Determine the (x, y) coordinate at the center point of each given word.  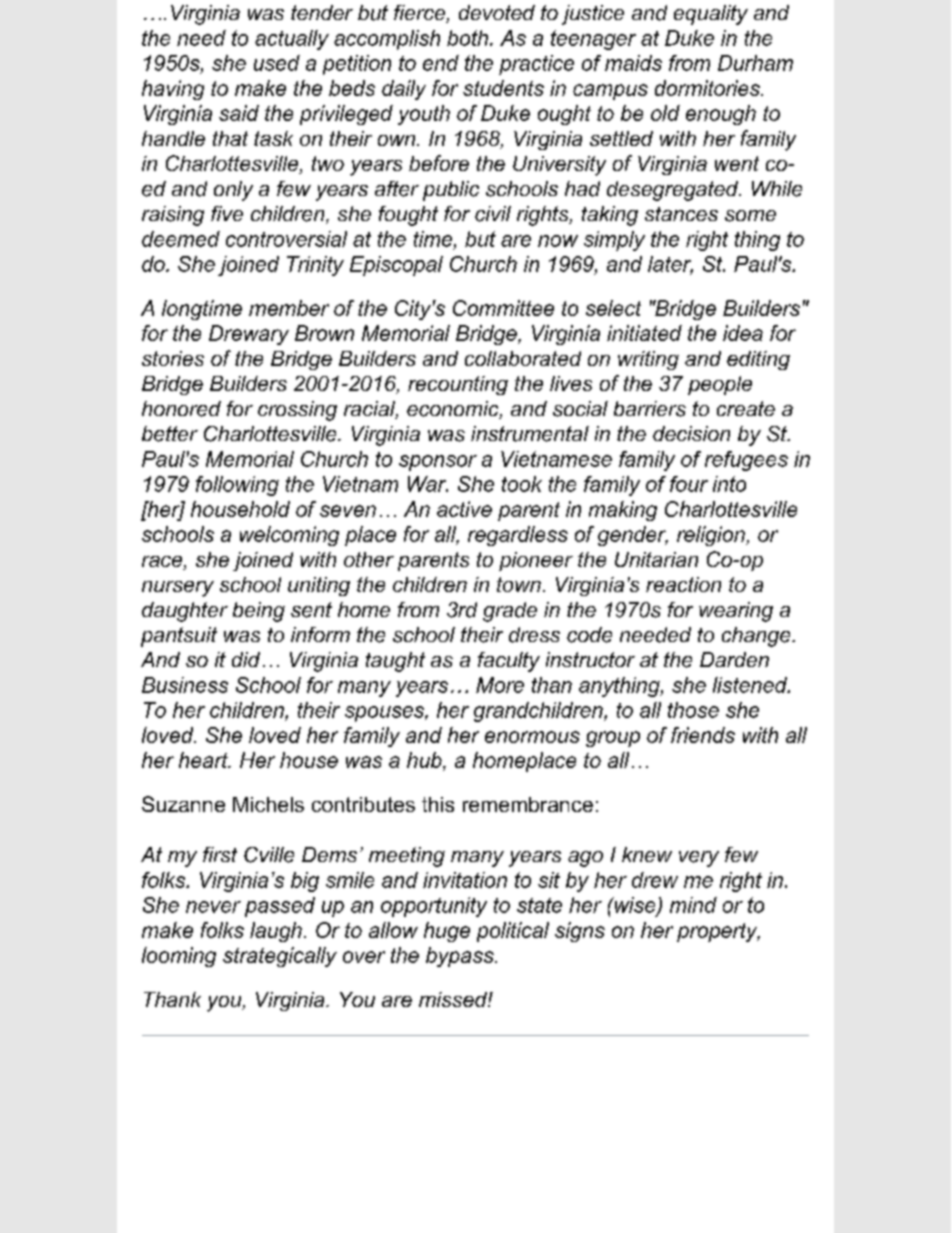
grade (510, 612)
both (469, 38)
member (289, 308)
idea (743, 333)
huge (447, 932)
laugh (276, 932)
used (277, 63)
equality (711, 15)
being (259, 612)
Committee (503, 308)
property (718, 932)
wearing (736, 612)
